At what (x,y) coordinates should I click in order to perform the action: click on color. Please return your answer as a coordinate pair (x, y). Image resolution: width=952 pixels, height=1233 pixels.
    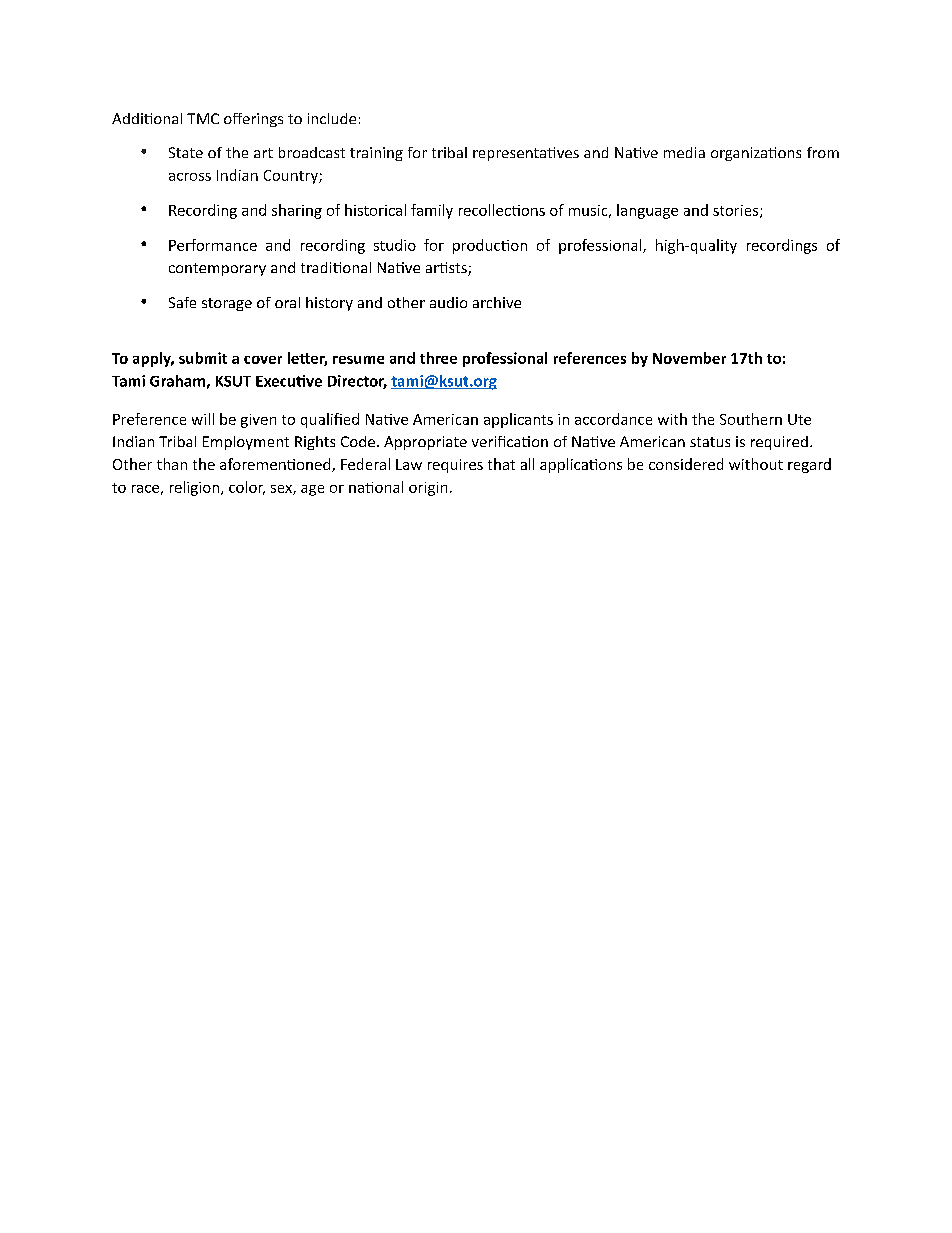
    Looking at the image, I should click on (247, 488).
